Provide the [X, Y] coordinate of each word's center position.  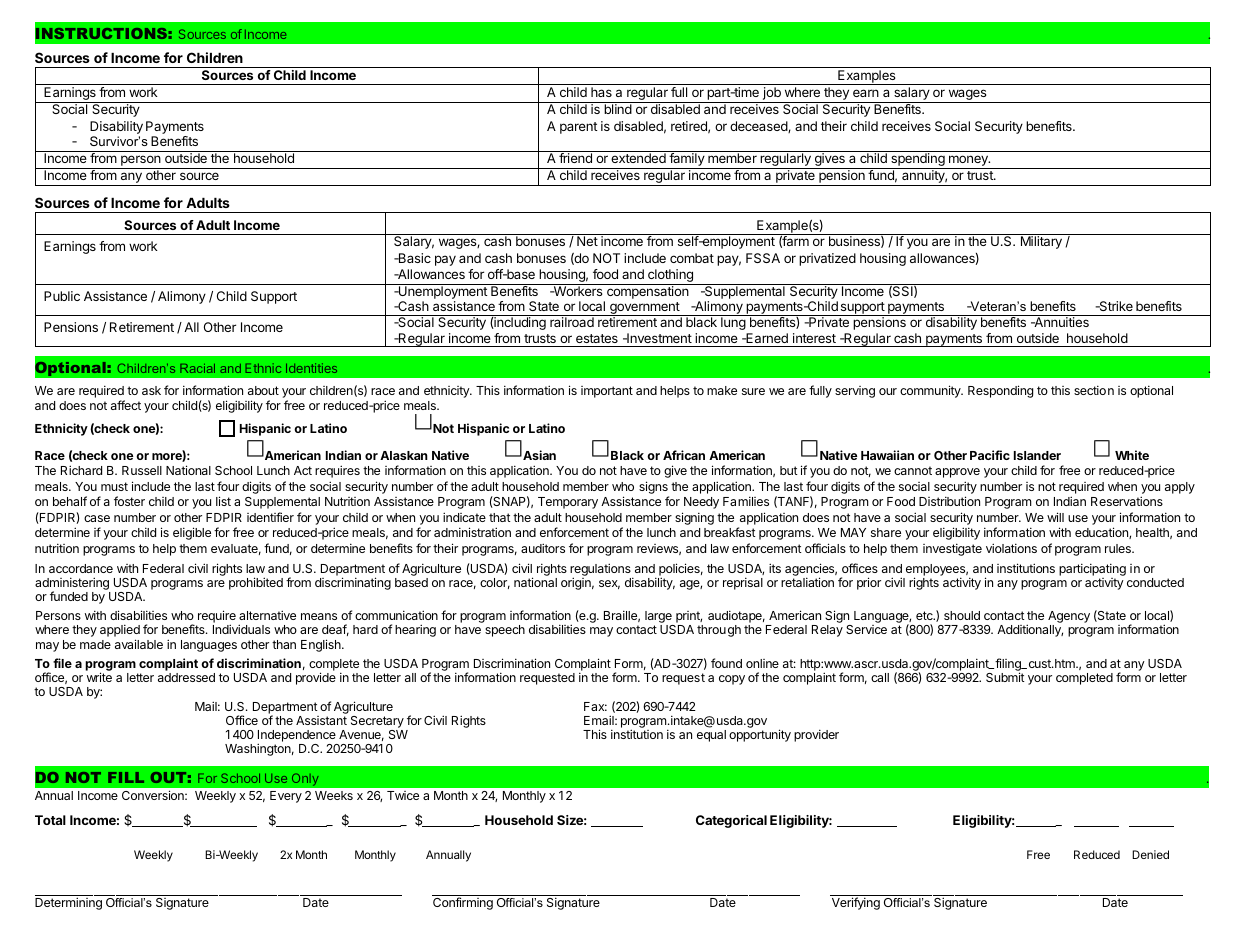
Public [62, 296]
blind [618, 109]
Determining [68, 903]
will [1055, 517]
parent [579, 128]
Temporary [568, 503]
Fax [595, 706]
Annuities [1060, 322]
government [645, 309]
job [771, 95]
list [223, 501]
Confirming [463, 903]
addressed [186, 677]
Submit [1005, 677]
